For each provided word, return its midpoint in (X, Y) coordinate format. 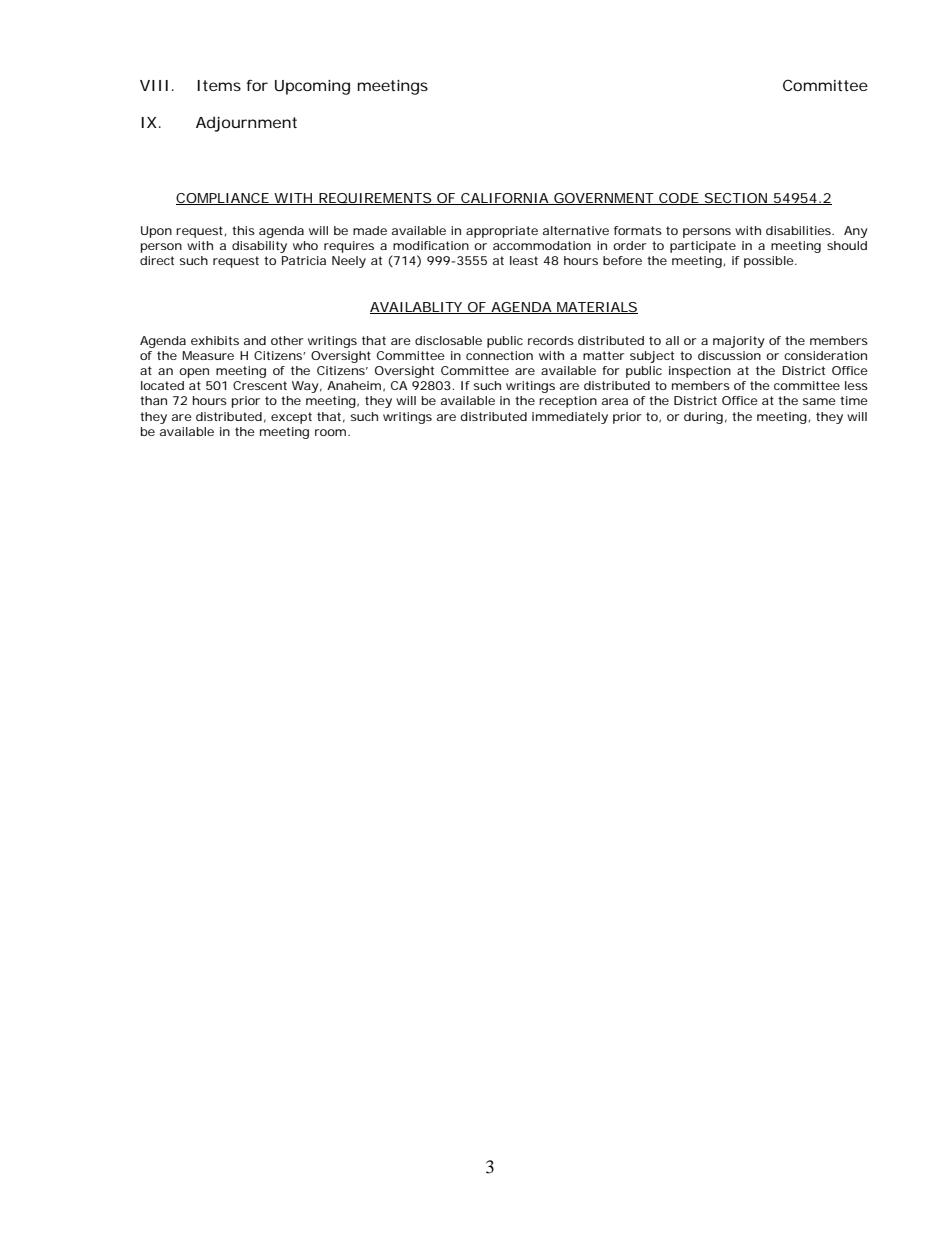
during (703, 418)
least (524, 260)
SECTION (735, 199)
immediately (570, 418)
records (551, 340)
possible (770, 262)
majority (739, 342)
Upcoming (312, 87)
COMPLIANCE (223, 199)
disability (259, 247)
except (291, 418)
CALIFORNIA (504, 199)
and (255, 340)
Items (219, 85)
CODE (678, 199)
